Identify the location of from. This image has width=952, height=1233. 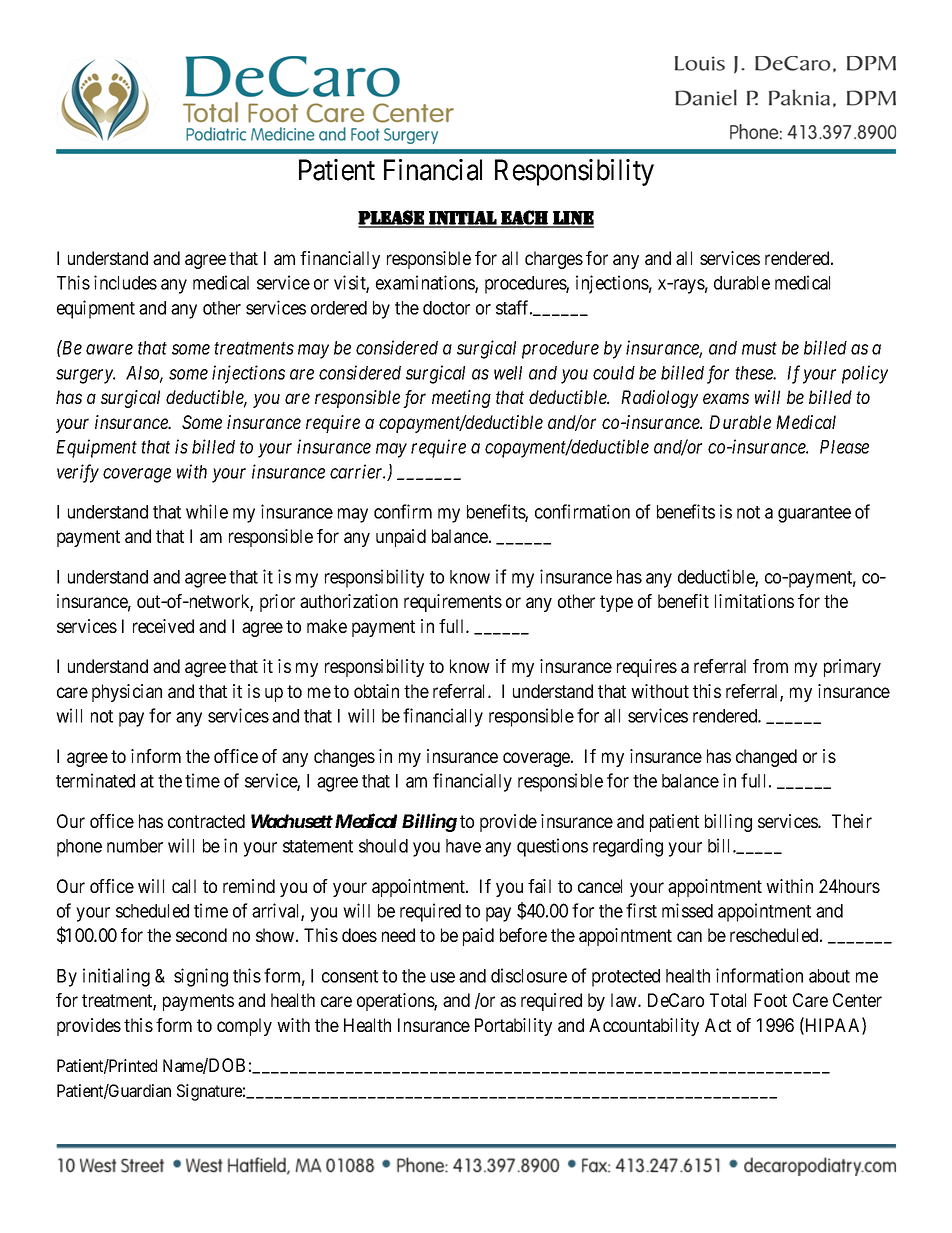
(770, 666).
